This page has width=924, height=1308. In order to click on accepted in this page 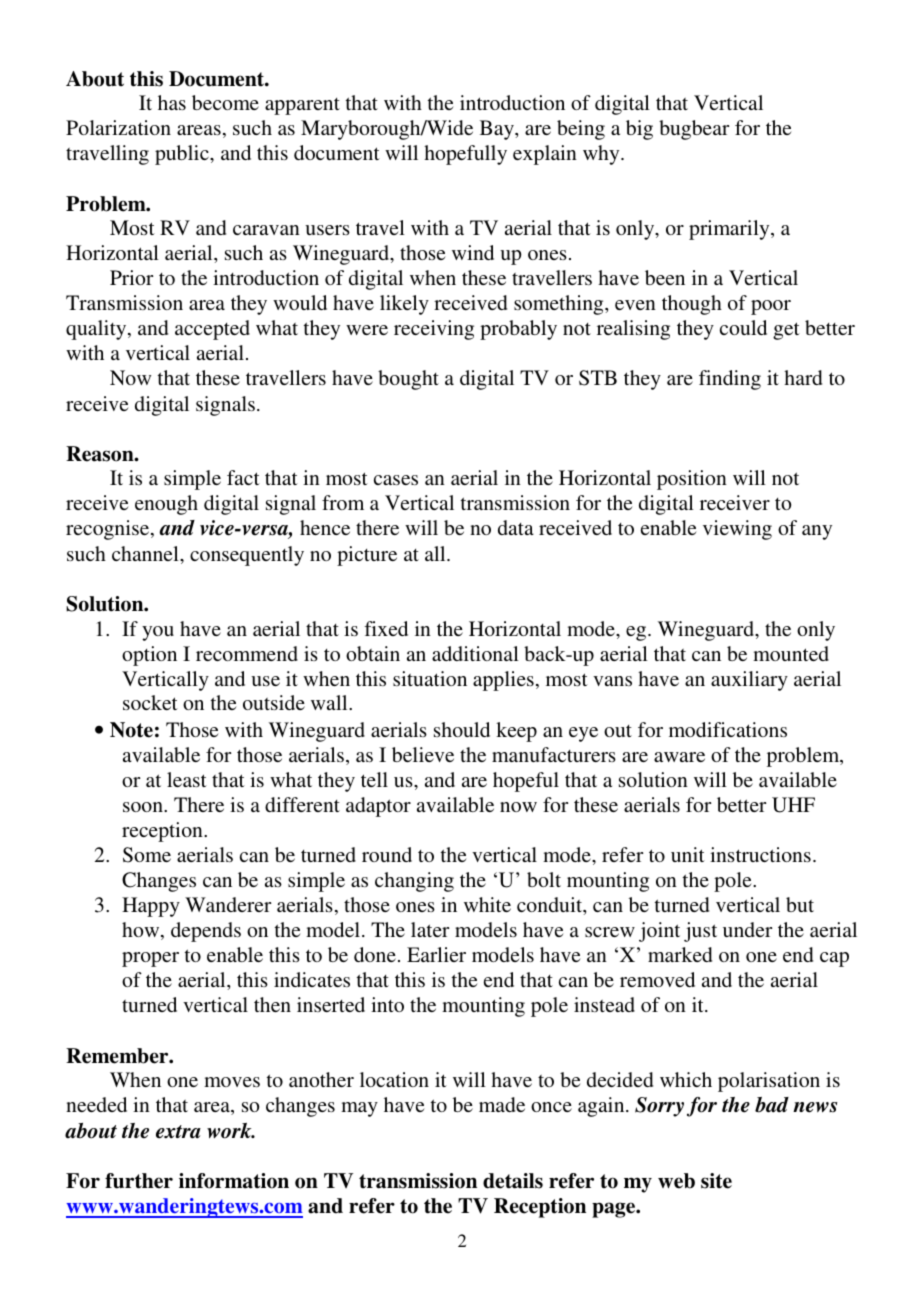, I will do `click(212, 330)`.
